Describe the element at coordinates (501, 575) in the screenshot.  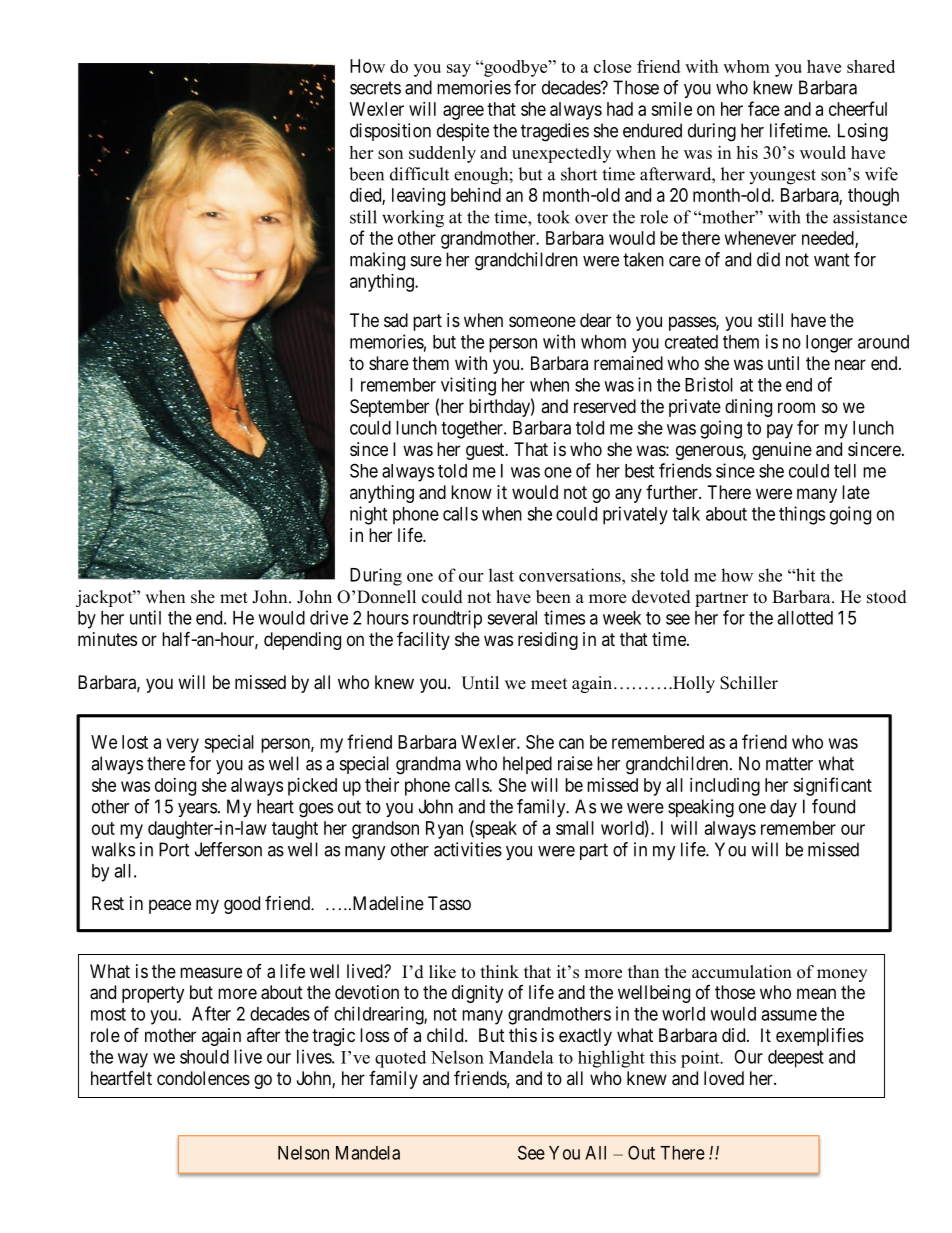
I see `last` at that location.
